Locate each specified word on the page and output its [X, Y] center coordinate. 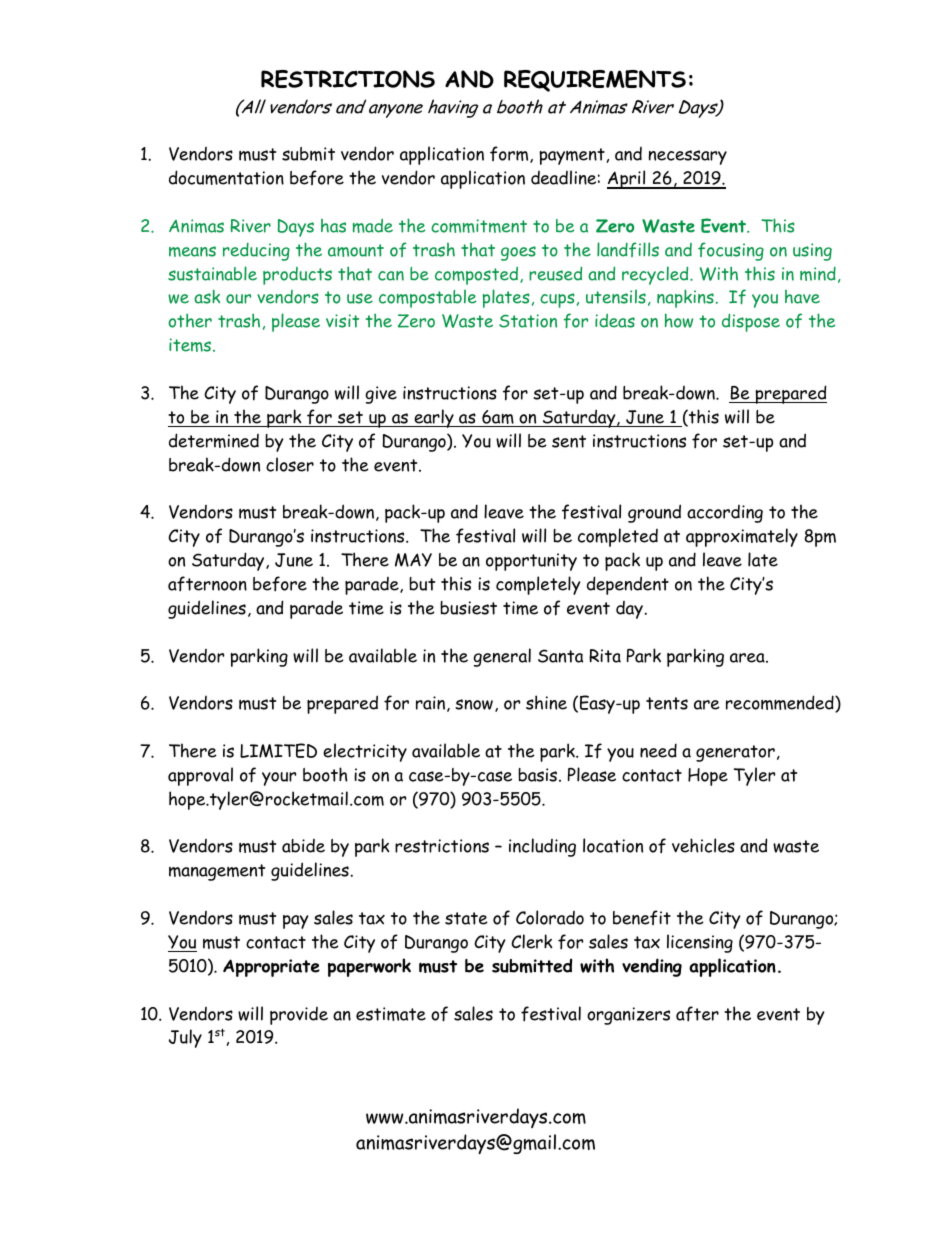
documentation [226, 177]
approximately [742, 537]
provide [299, 1016]
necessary [688, 157]
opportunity [531, 562]
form [510, 154]
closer [290, 464]
